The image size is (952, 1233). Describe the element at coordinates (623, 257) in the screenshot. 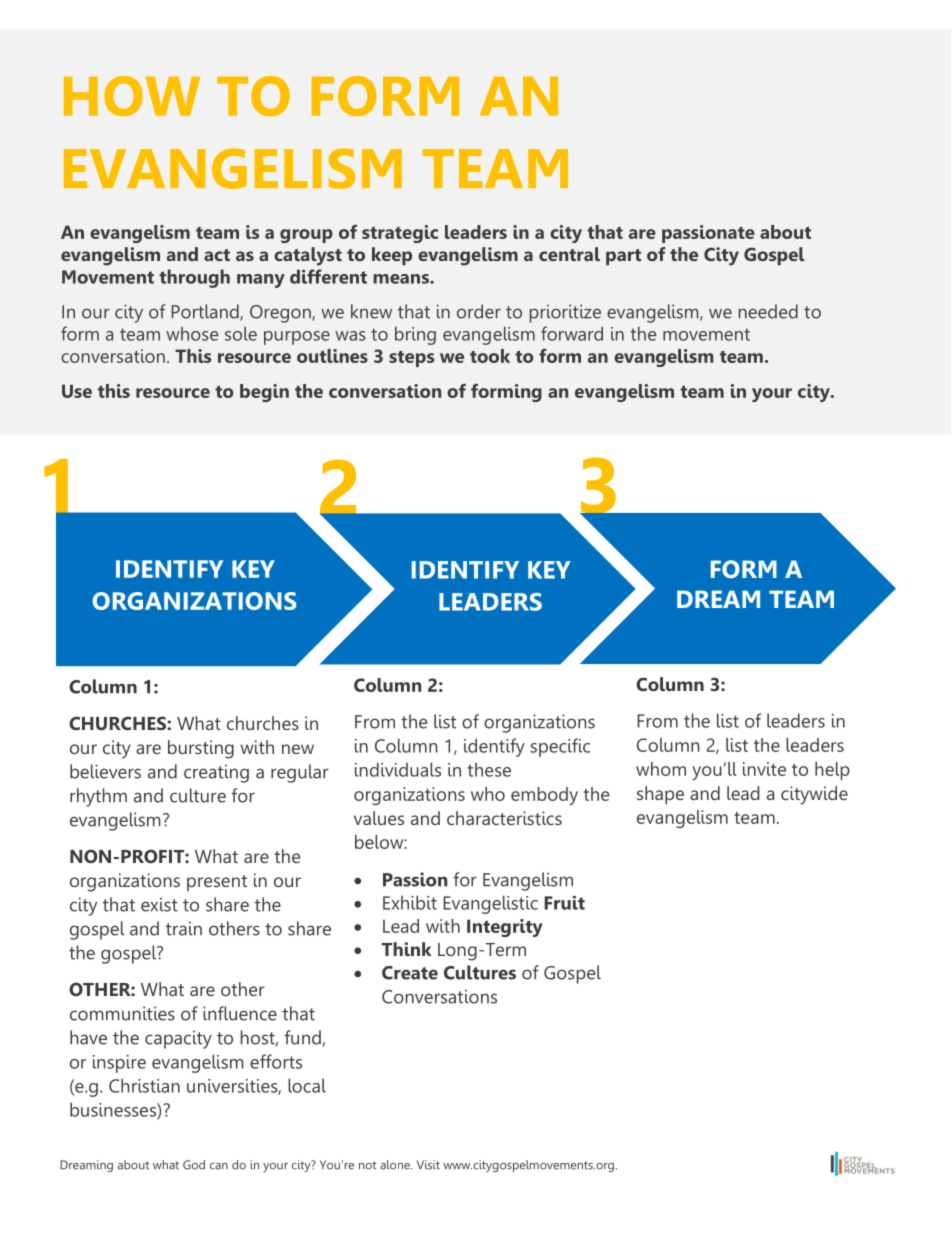

I see `part` at that location.
